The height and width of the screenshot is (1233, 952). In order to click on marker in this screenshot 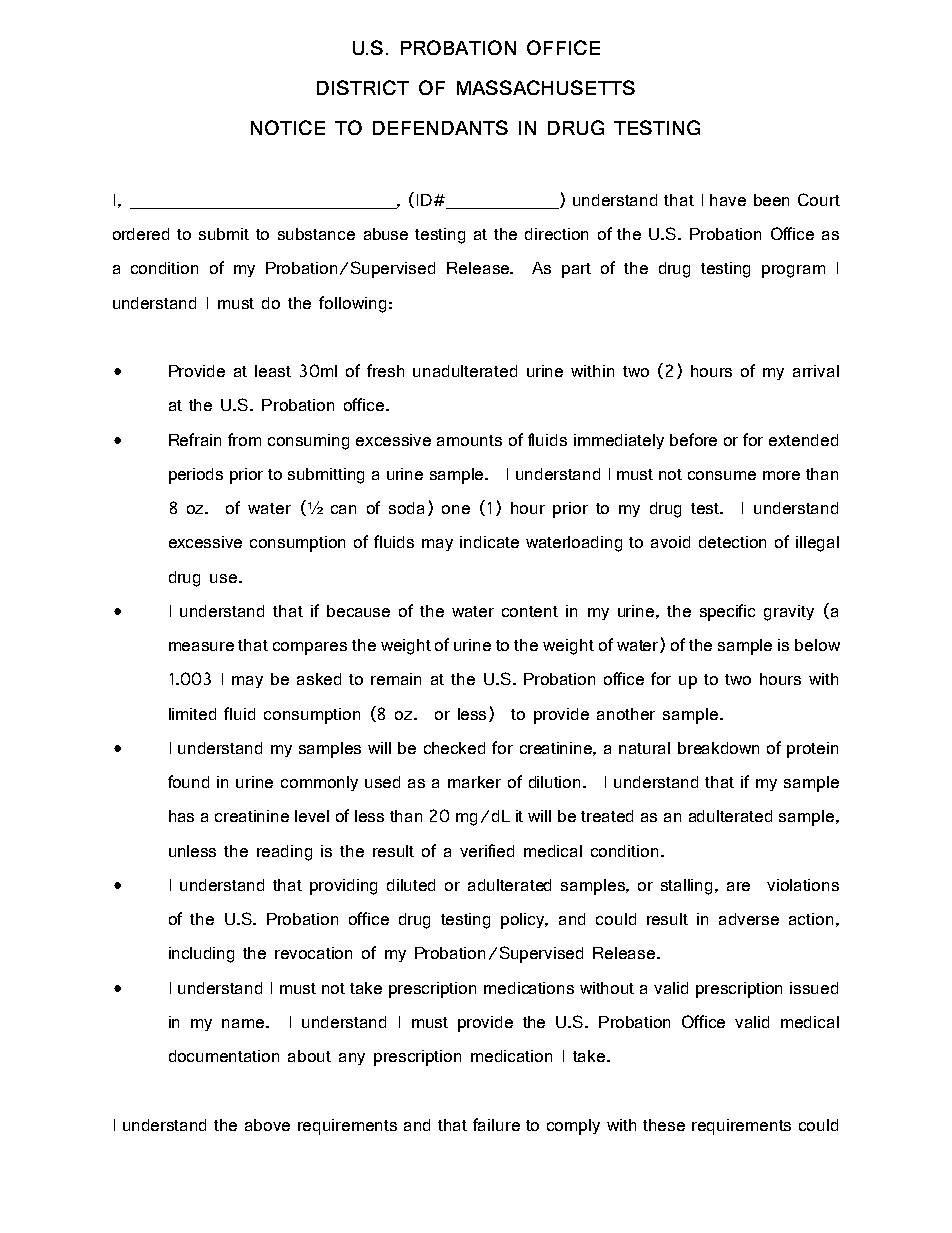, I will do `click(474, 782)`.
